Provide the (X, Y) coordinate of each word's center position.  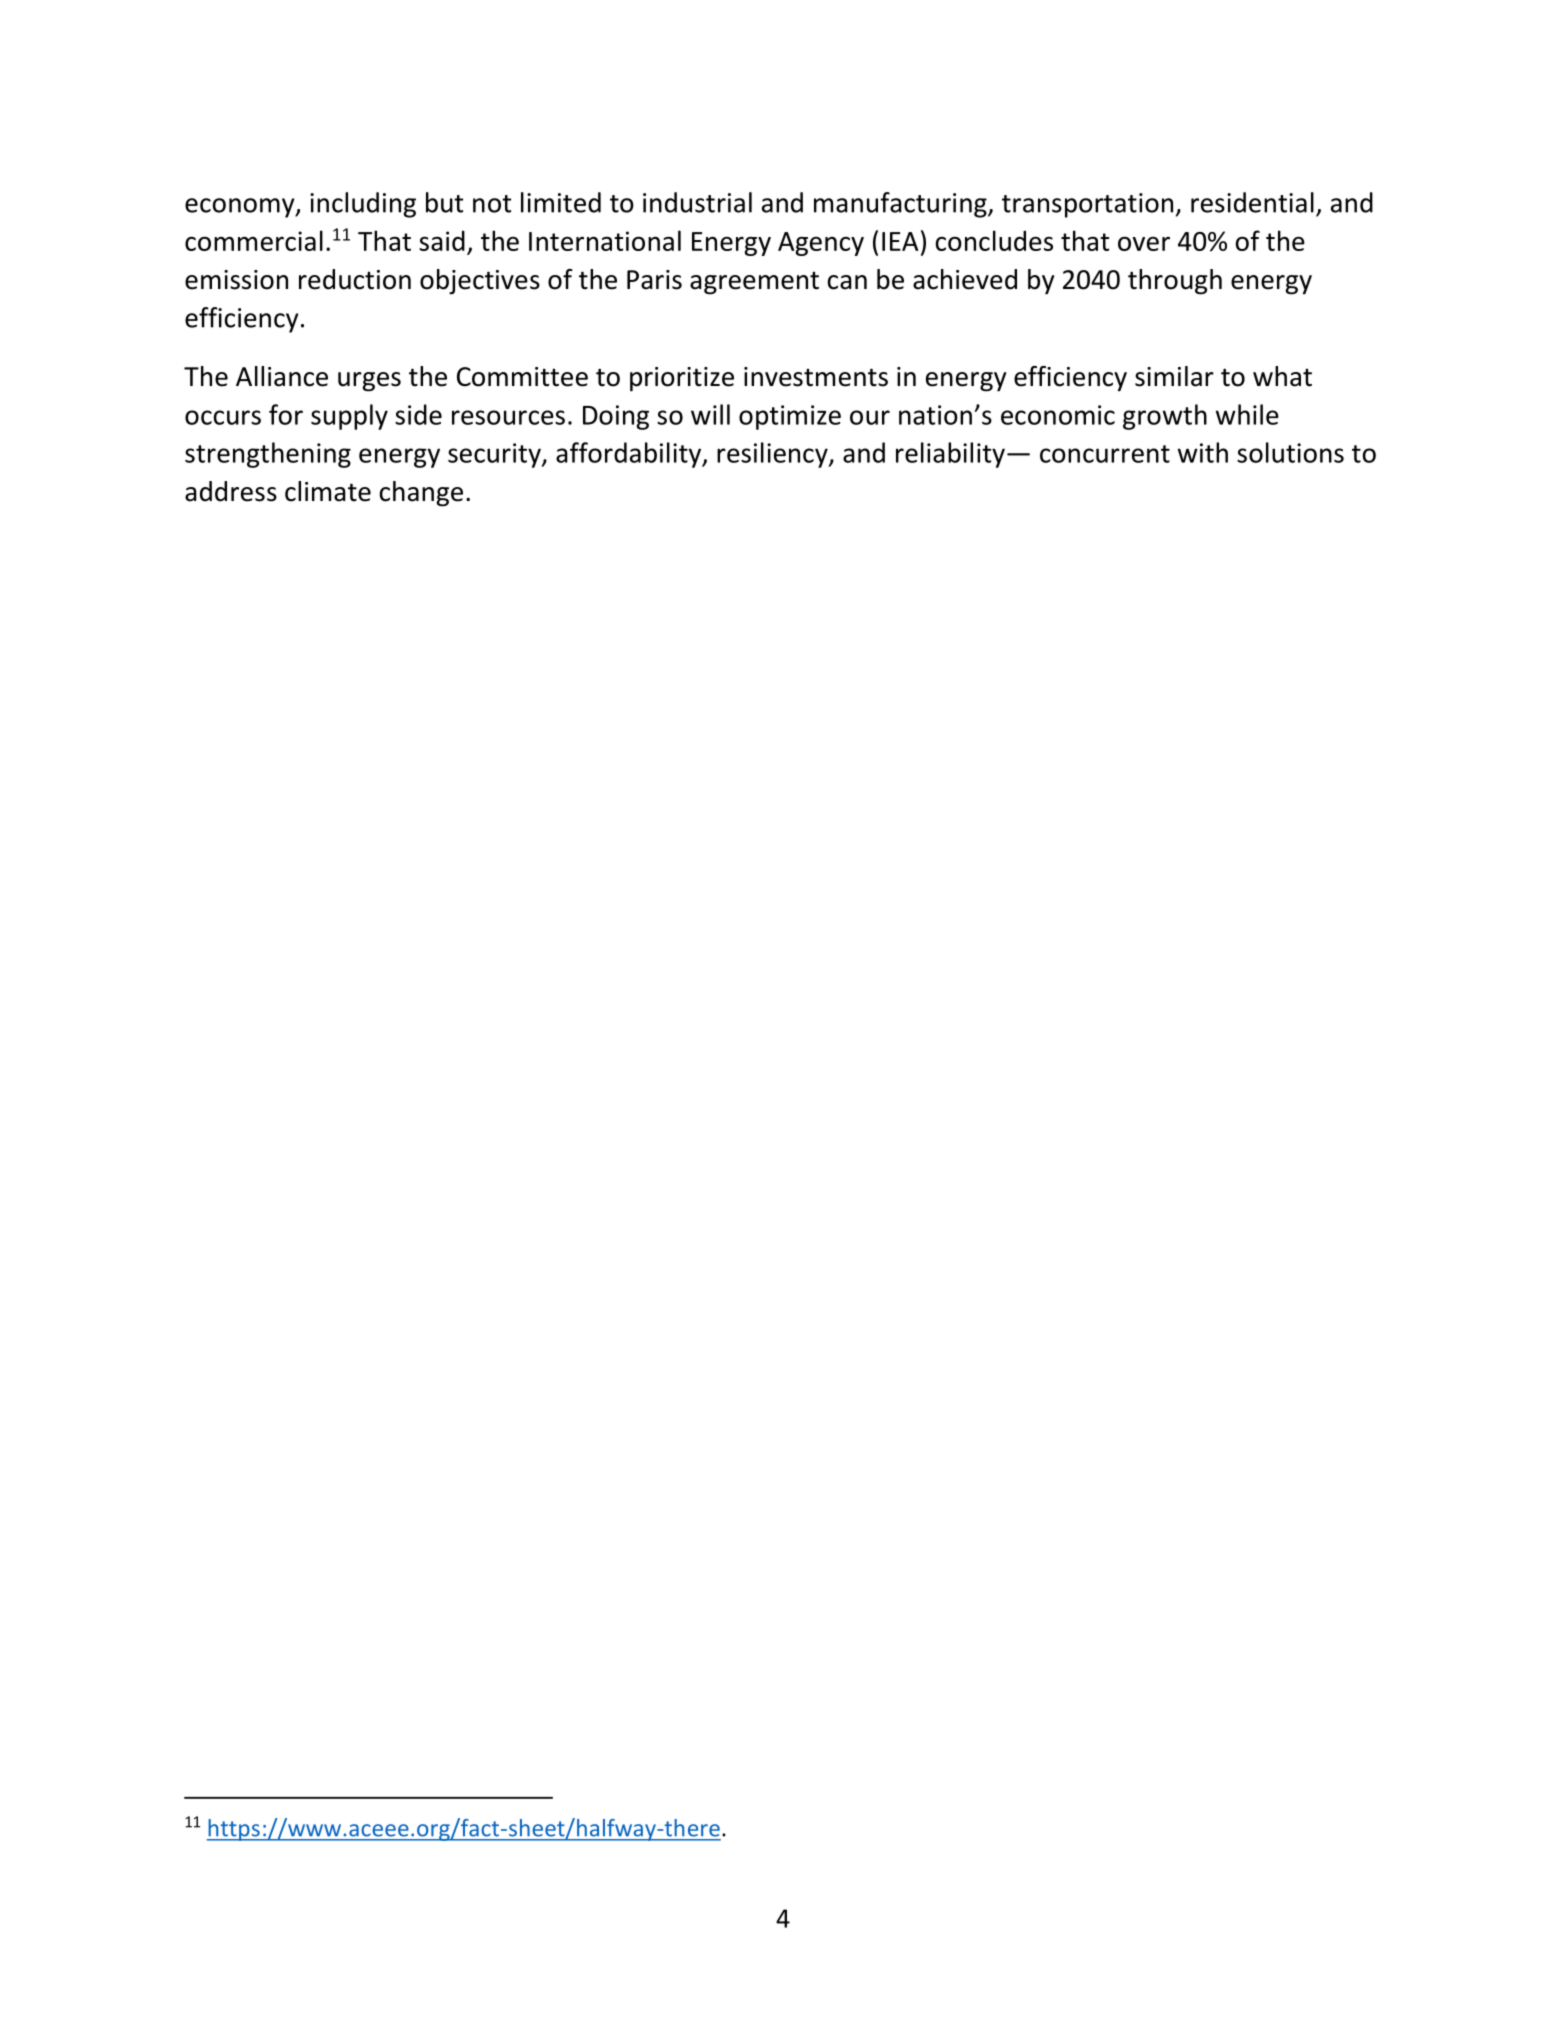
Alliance (282, 376)
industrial (697, 202)
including (363, 205)
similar (1174, 376)
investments (816, 377)
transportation (1087, 205)
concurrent (1105, 454)
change (421, 494)
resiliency (773, 455)
